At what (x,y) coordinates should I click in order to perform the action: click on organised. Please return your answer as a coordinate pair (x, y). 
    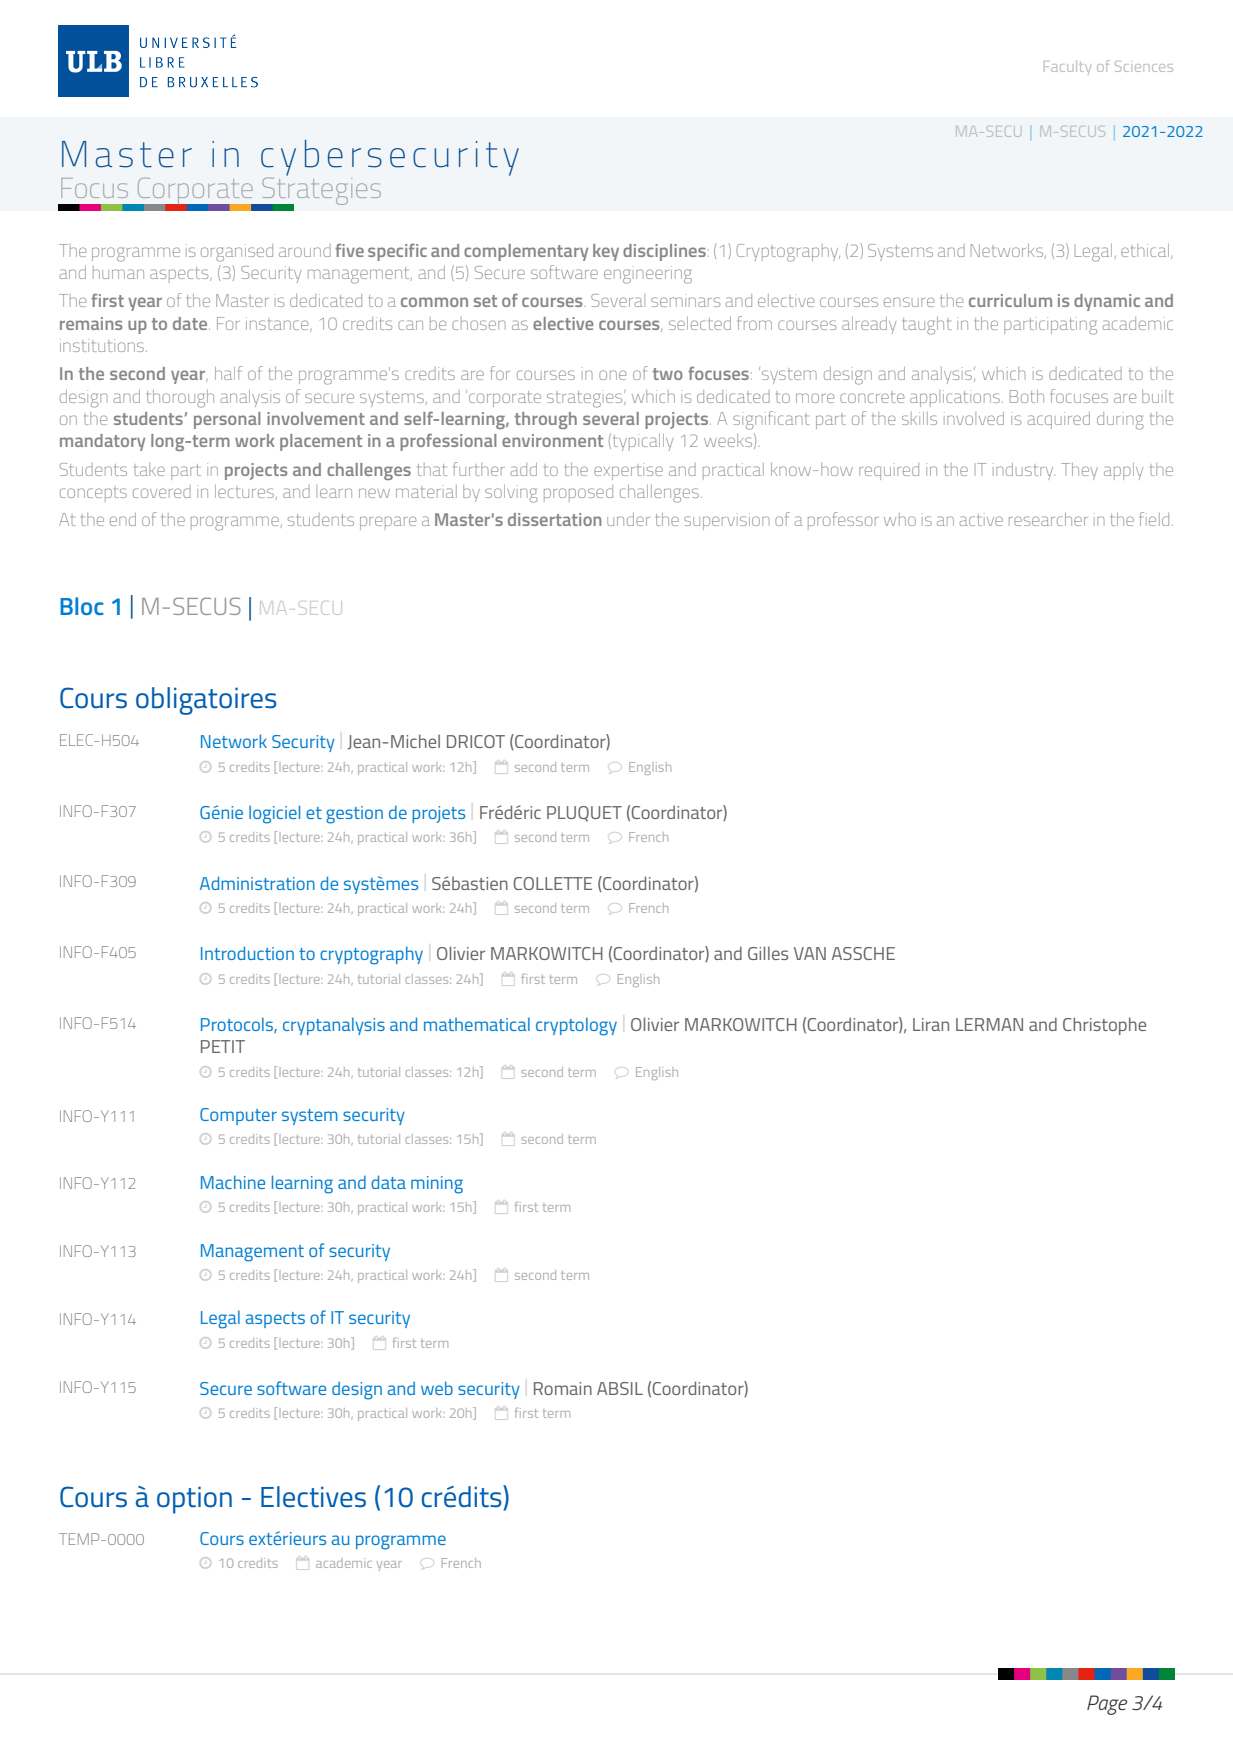
    Looking at the image, I should click on (237, 253).
